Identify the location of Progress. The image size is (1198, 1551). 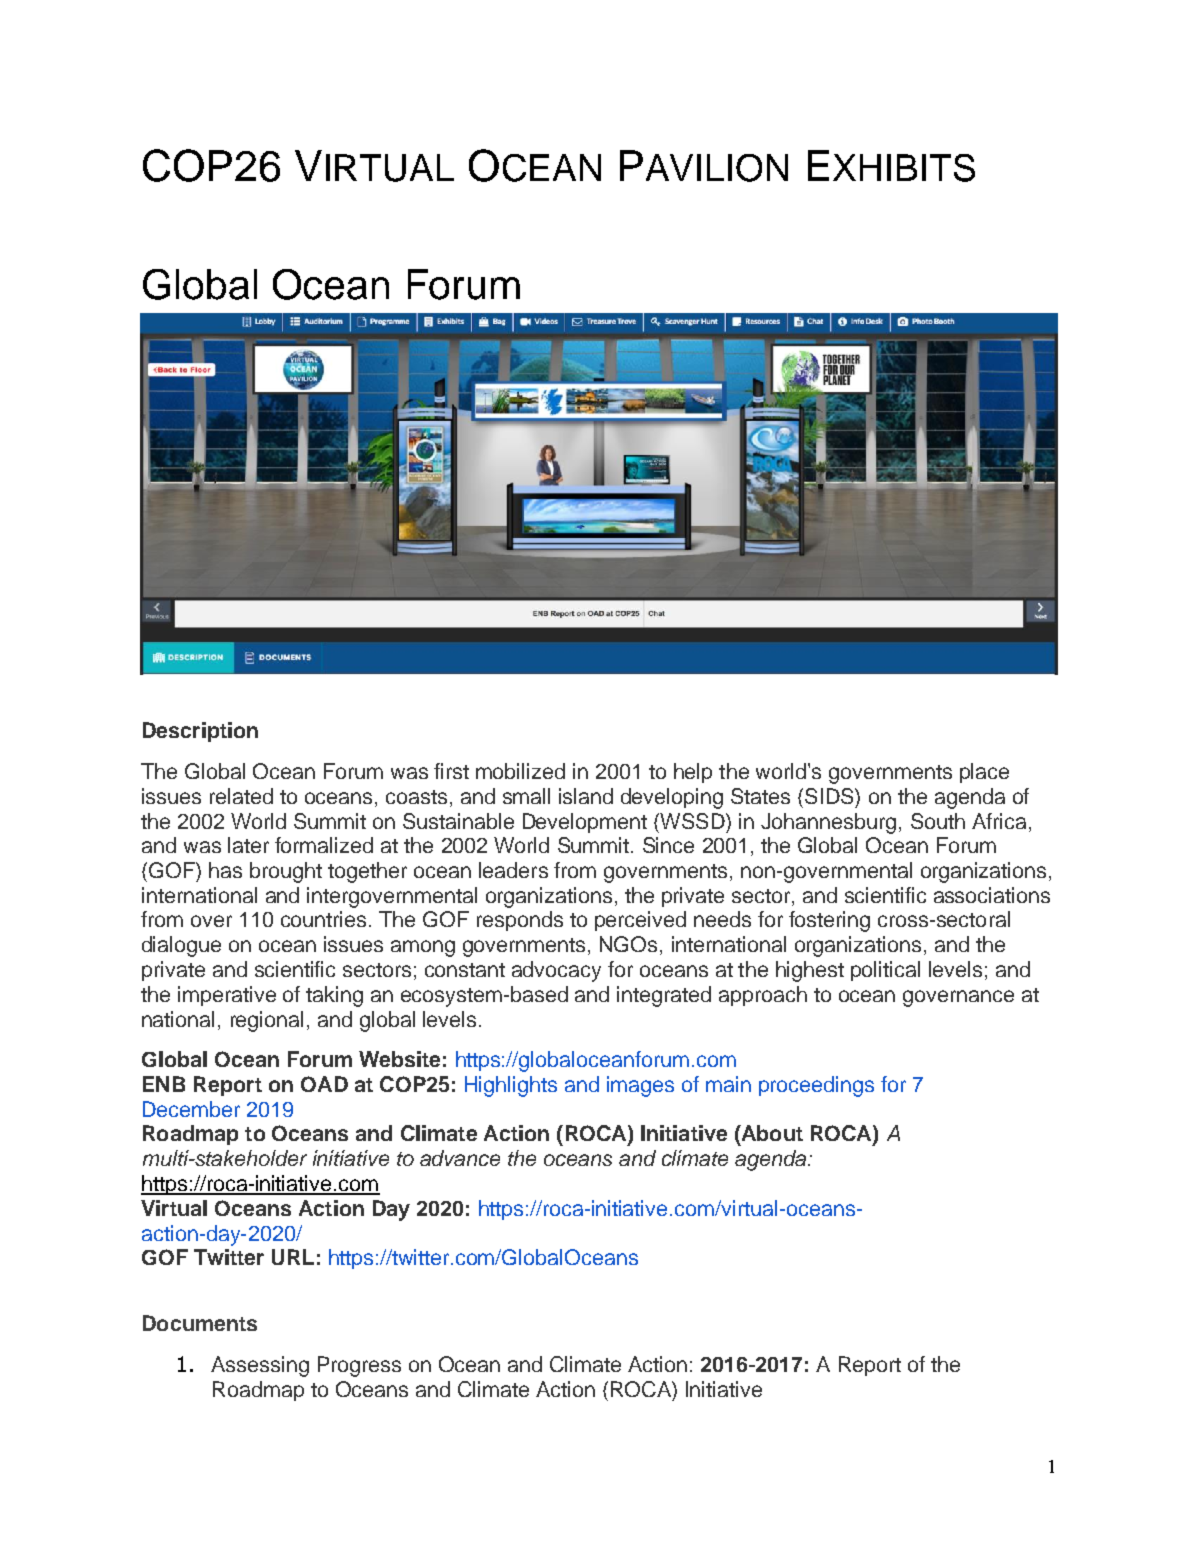
(359, 1366).
